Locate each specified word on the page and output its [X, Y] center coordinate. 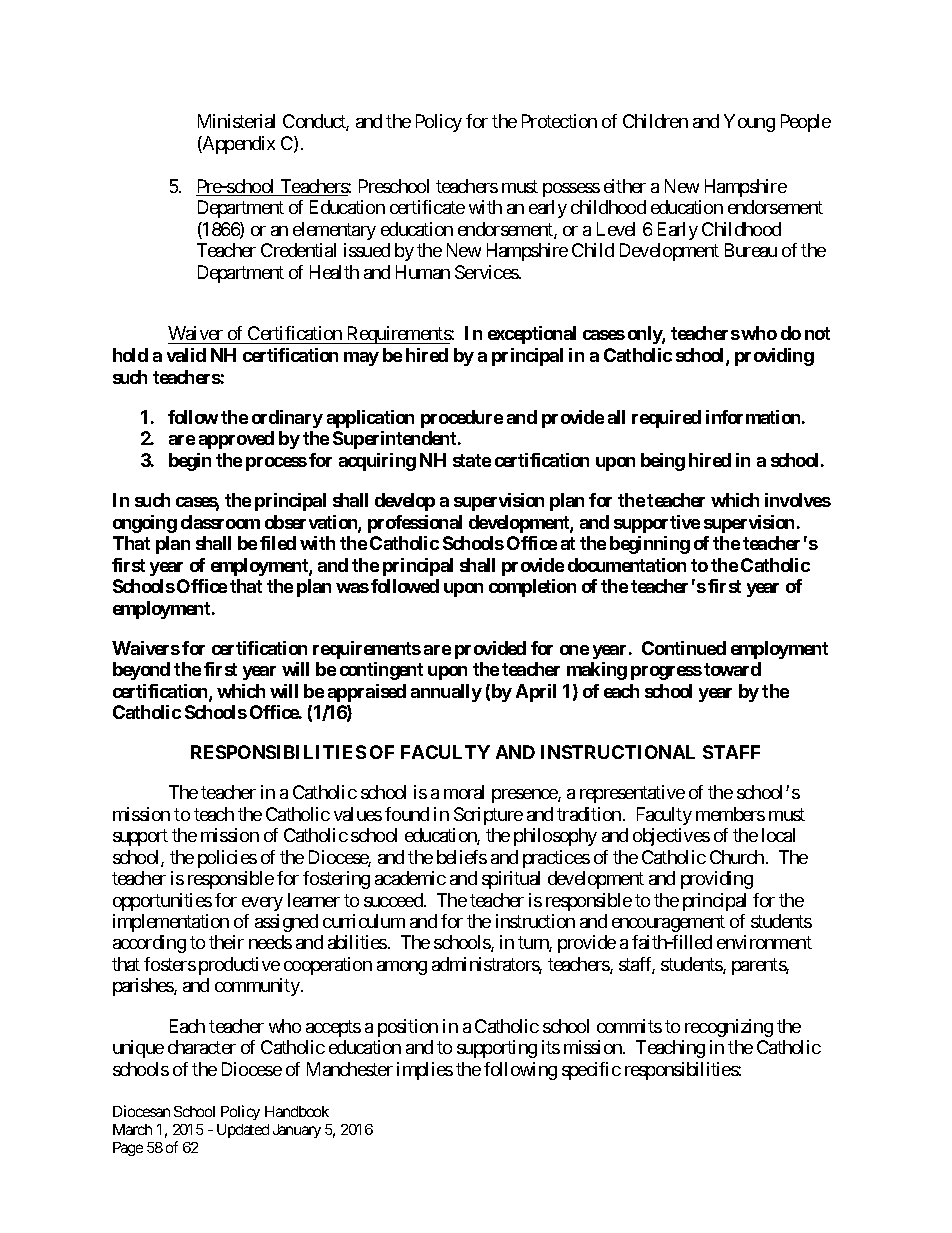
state [472, 460]
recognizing [729, 1028]
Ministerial [236, 121]
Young [749, 123]
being [663, 462]
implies [425, 1071]
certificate [427, 207]
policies [227, 859]
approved [236, 440]
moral [464, 792]
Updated [243, 1131]
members [730, 814]
